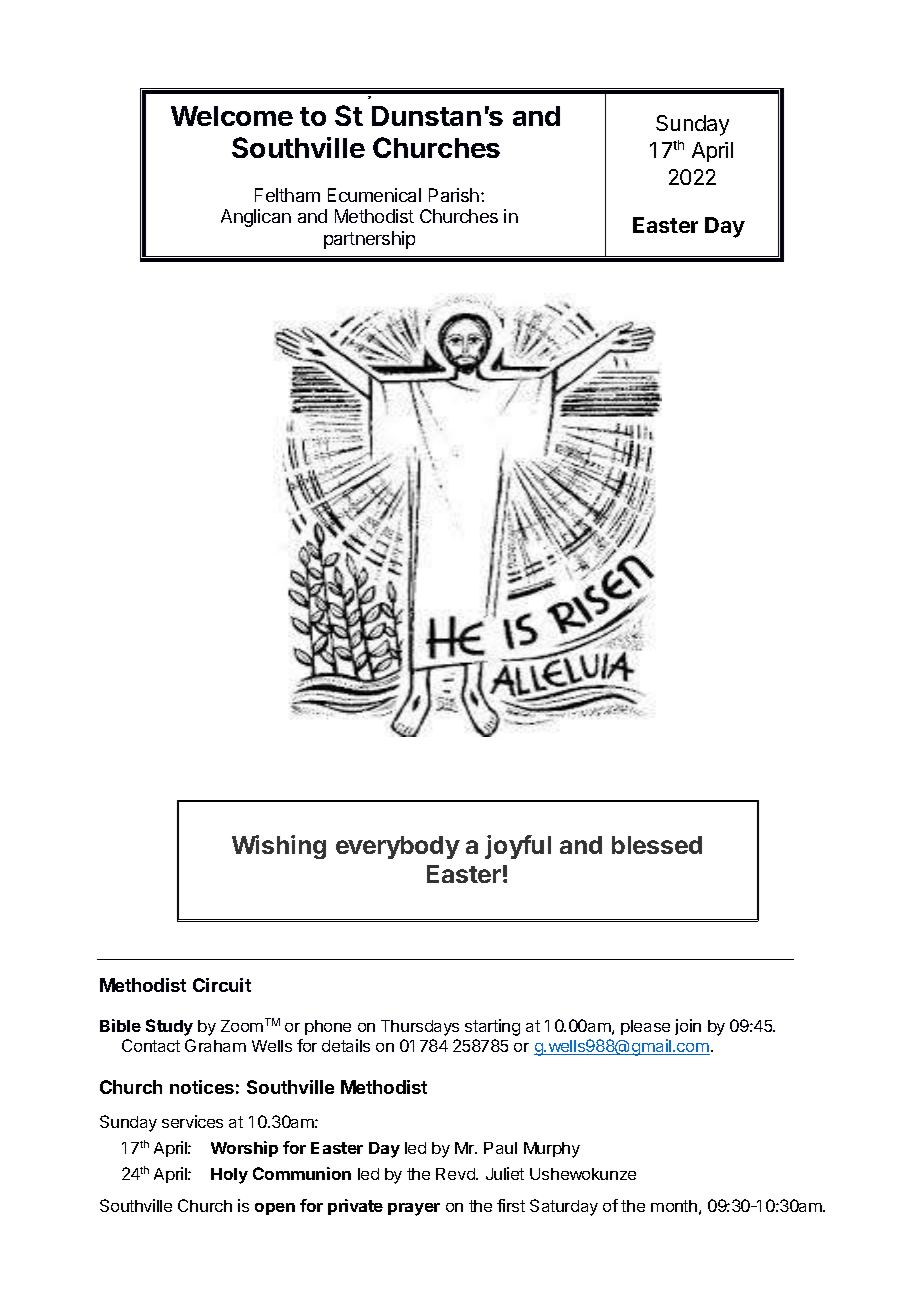 The image size is (924, 1307). Describe the element at coordinates (256, 218) in the page. I see `Anglican` at that location.
